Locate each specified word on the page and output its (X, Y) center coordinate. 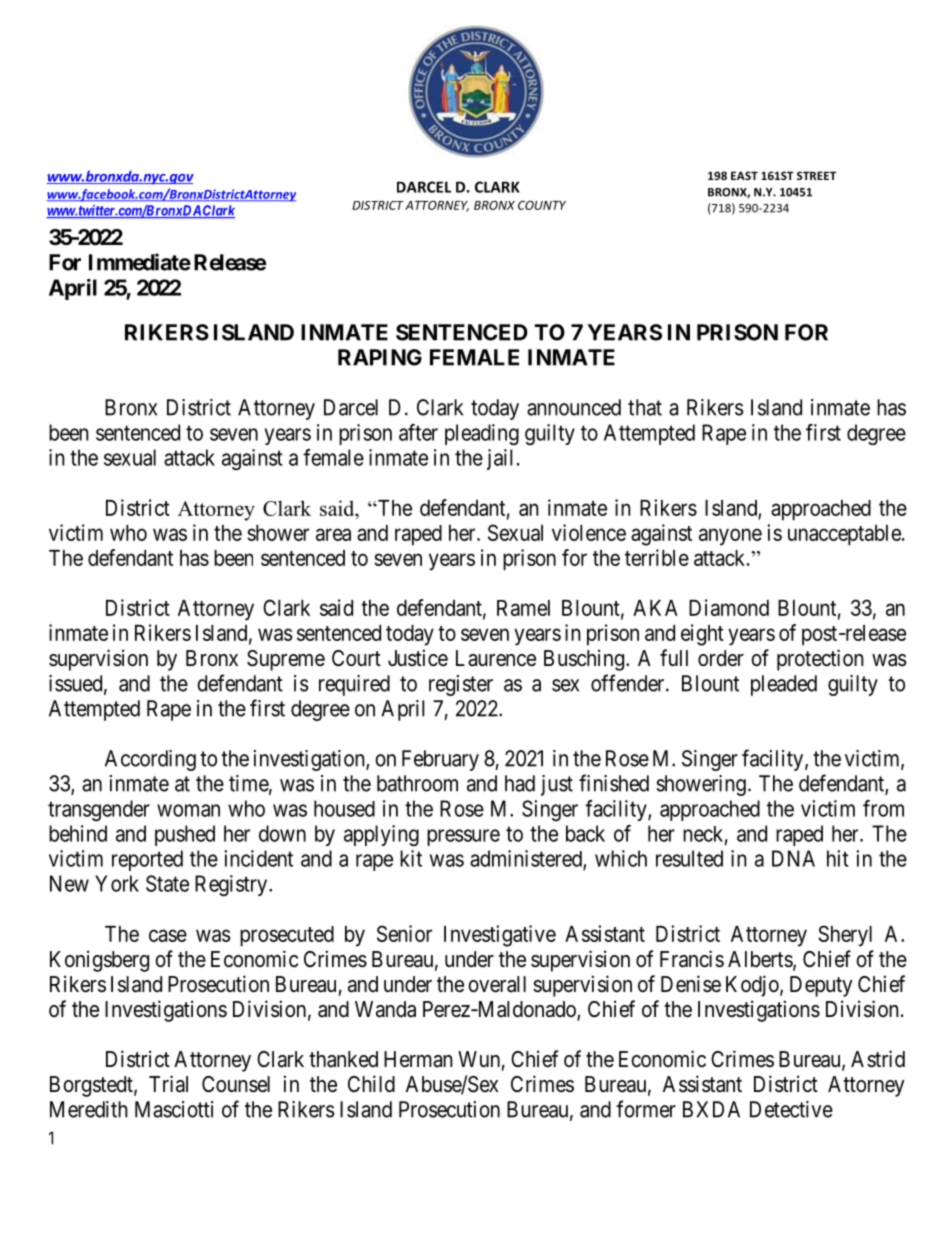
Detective (791, 1109)
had (520, 783)
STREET (816, 175)
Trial (168, 1084)
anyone (730, 537)
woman (188, 810)
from (883, 808)
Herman (418, 1059)
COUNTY (542, 205)
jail (500, 459)
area (333, 534)
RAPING (380, 357)
